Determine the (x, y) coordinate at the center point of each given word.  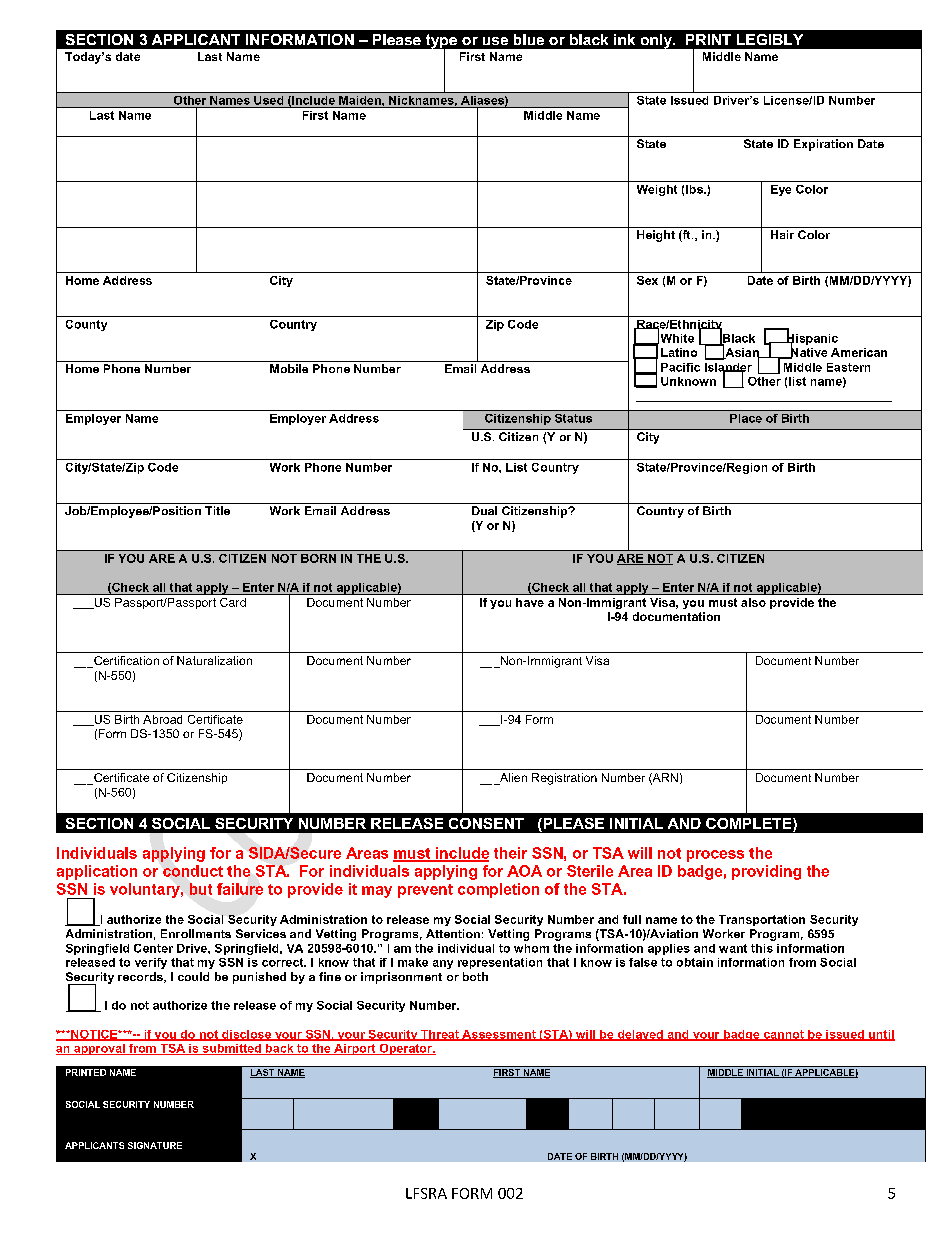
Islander (728, 368)
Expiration (823, 145)
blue (529, 39)
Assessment (499, 1035)
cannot (784, 1035)
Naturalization (214, 660)
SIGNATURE (155, 1145)
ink (624, 39)
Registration (564, 779)
